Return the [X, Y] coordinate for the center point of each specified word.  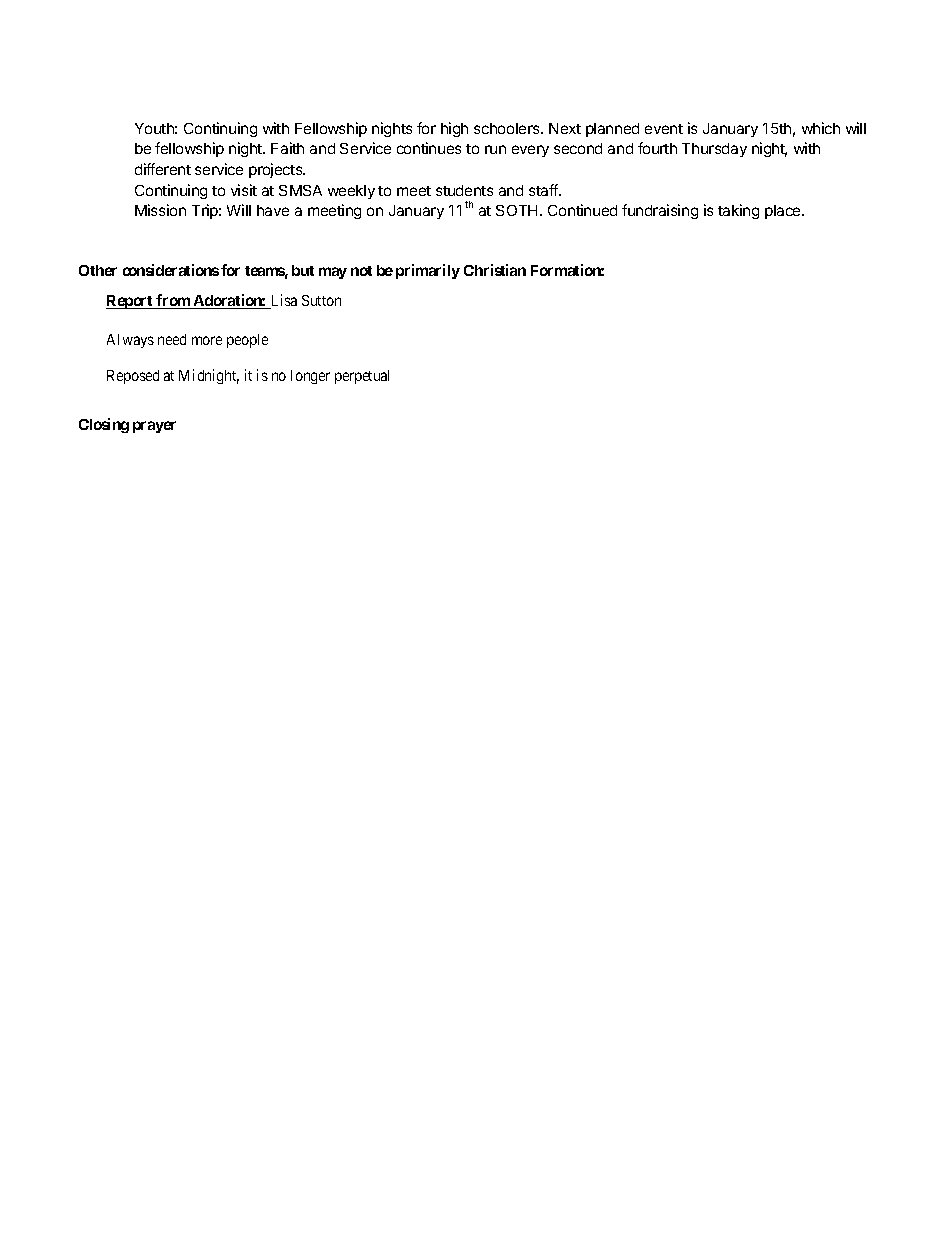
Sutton [321, 300]
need [172, 339]
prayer [154, 427]
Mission [160, 210]
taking [738, 211]
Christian [495, 270]
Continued [582, 210]
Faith [287, 148]
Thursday [714, 150]
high [454, 129]
